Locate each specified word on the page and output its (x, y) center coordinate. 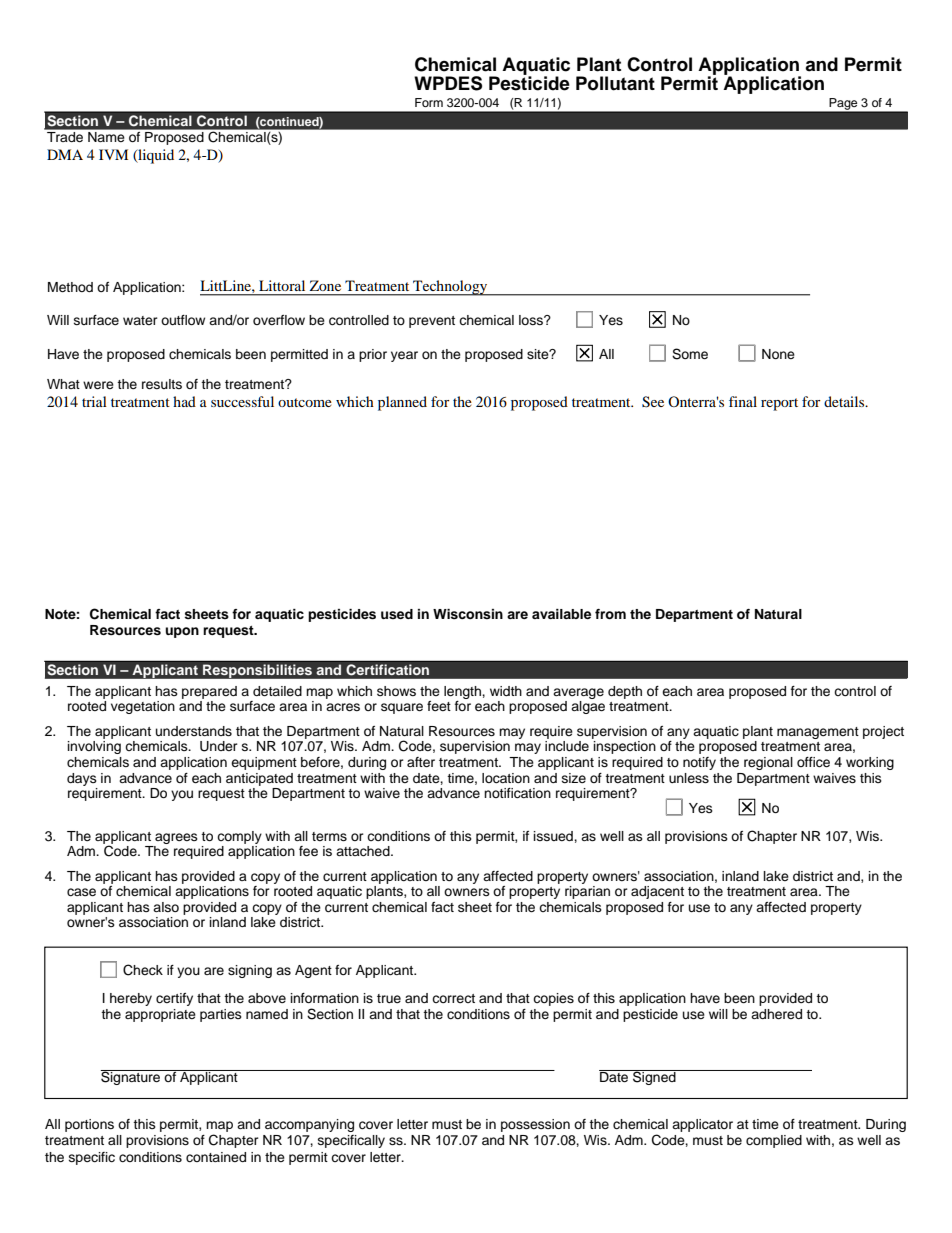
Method (70, 287)
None (778, 354)
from (610, 614)
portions (89, 1125)
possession (535, 1125)
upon (182, 632)
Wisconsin (468, 614)
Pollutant (615, 83)
